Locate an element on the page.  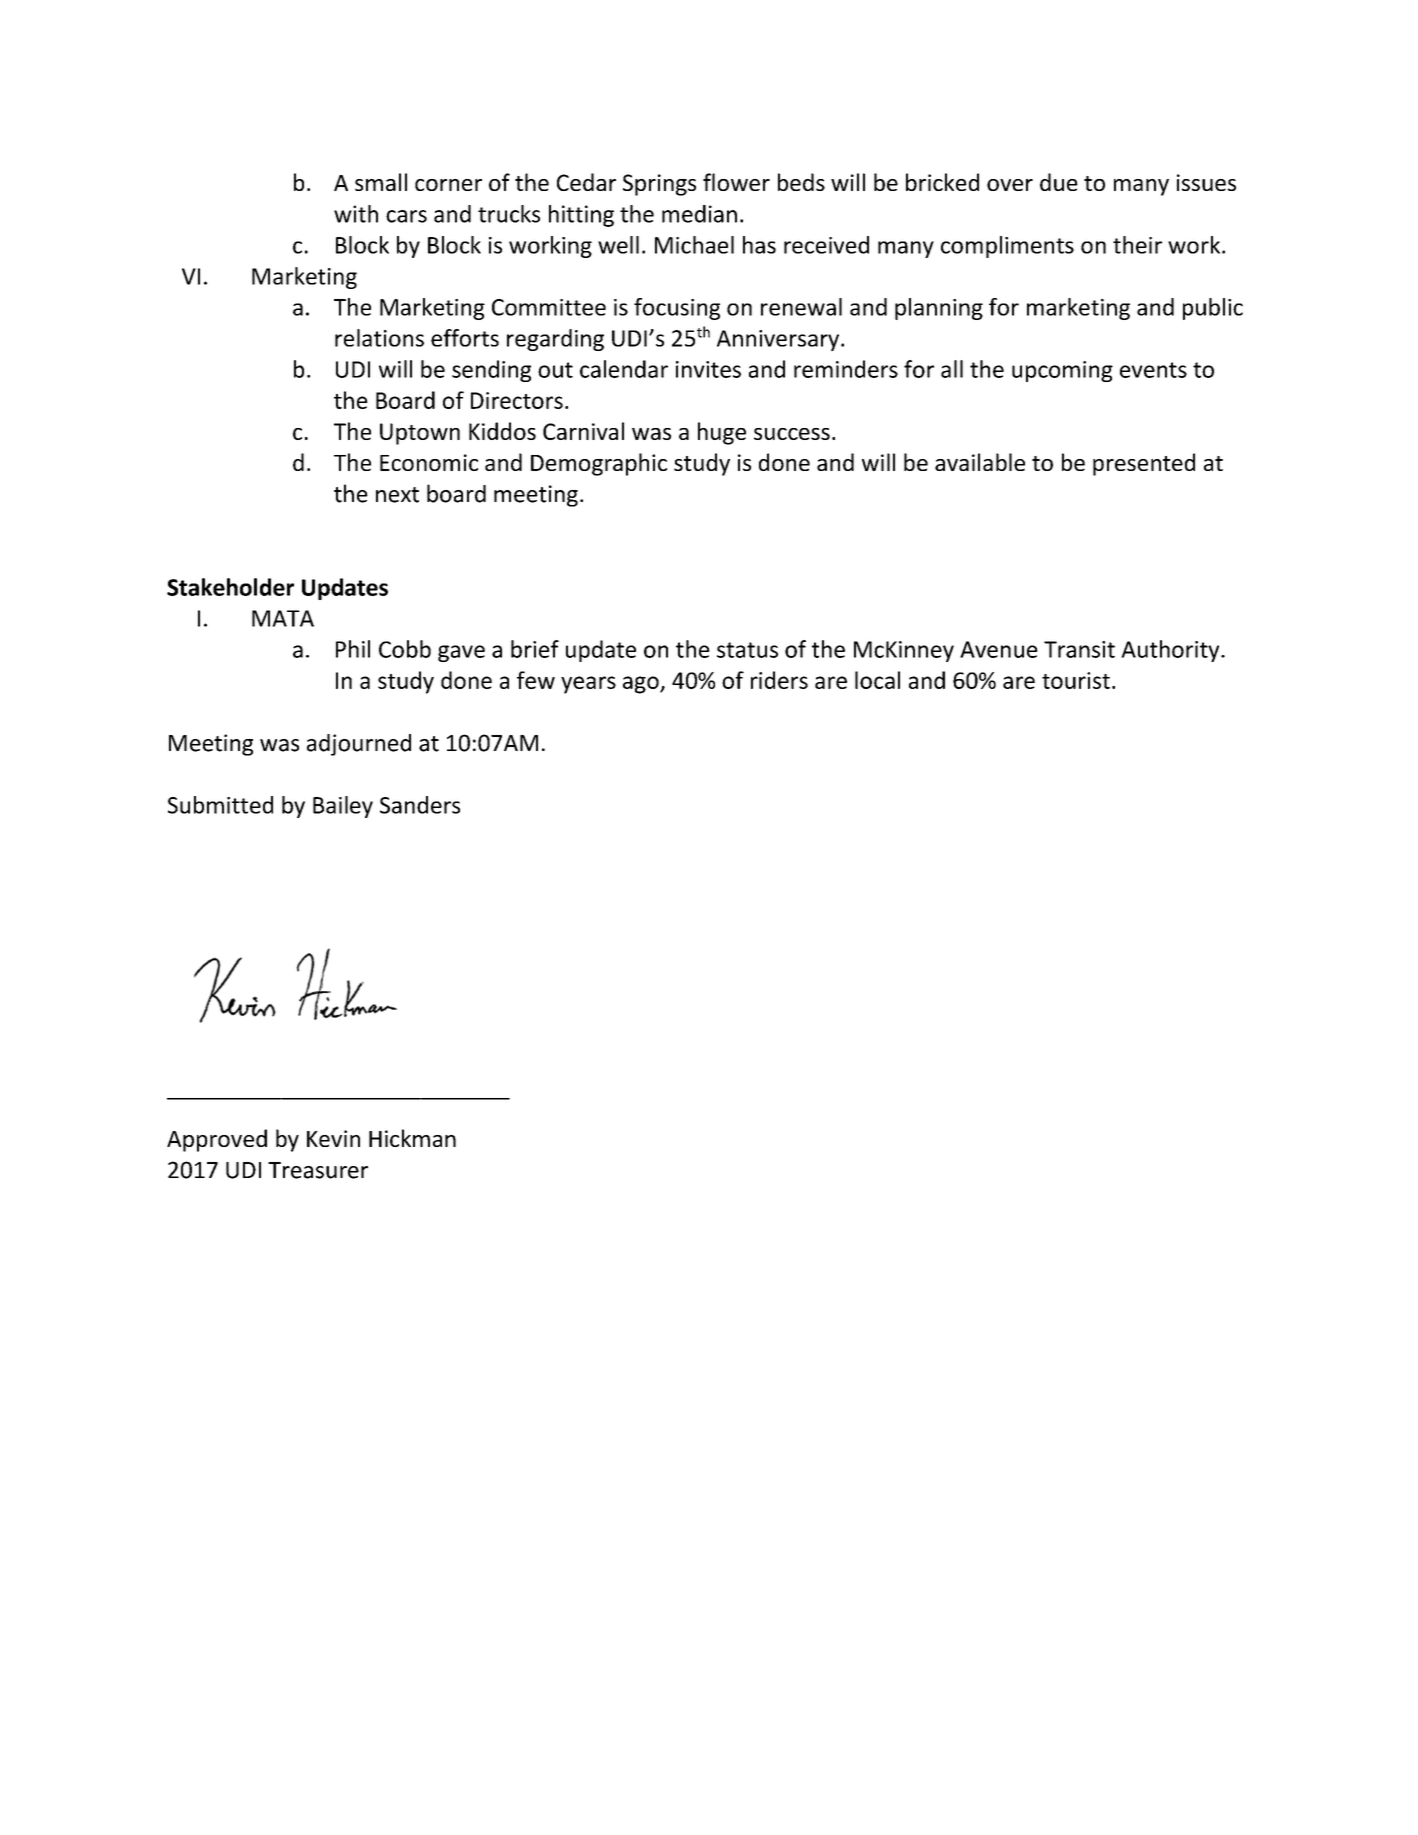
Sanders is located at coordinates (420, 805).
